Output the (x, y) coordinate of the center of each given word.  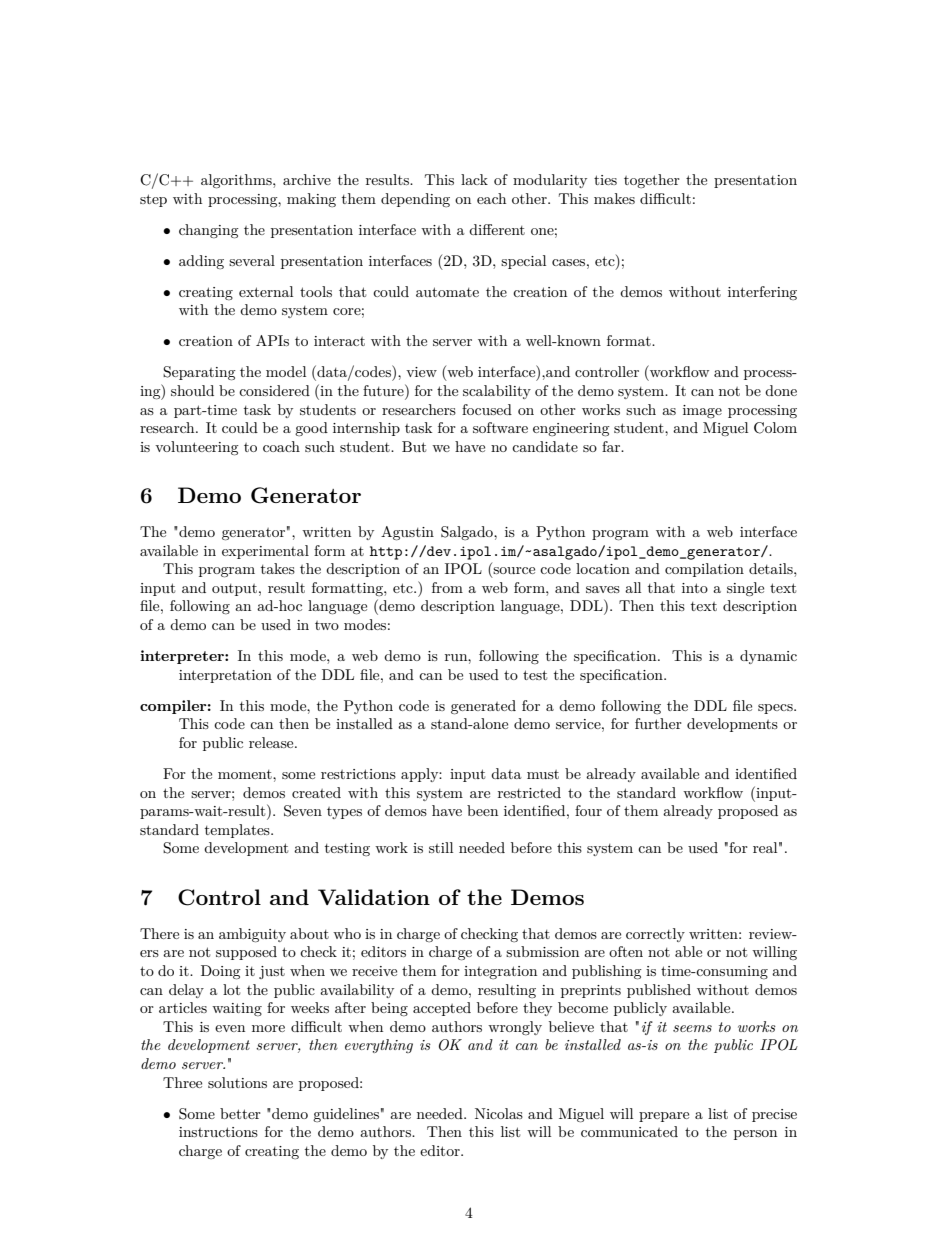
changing (209, 231)
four (588, 810)
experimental (265, 552)
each (491, 198)
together (652, 181)
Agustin (407, 533)
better (240, 1113)
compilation (704, 570)
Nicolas (499, 1113)
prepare (664, 1117)
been (482, 810)
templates (238, 831)
